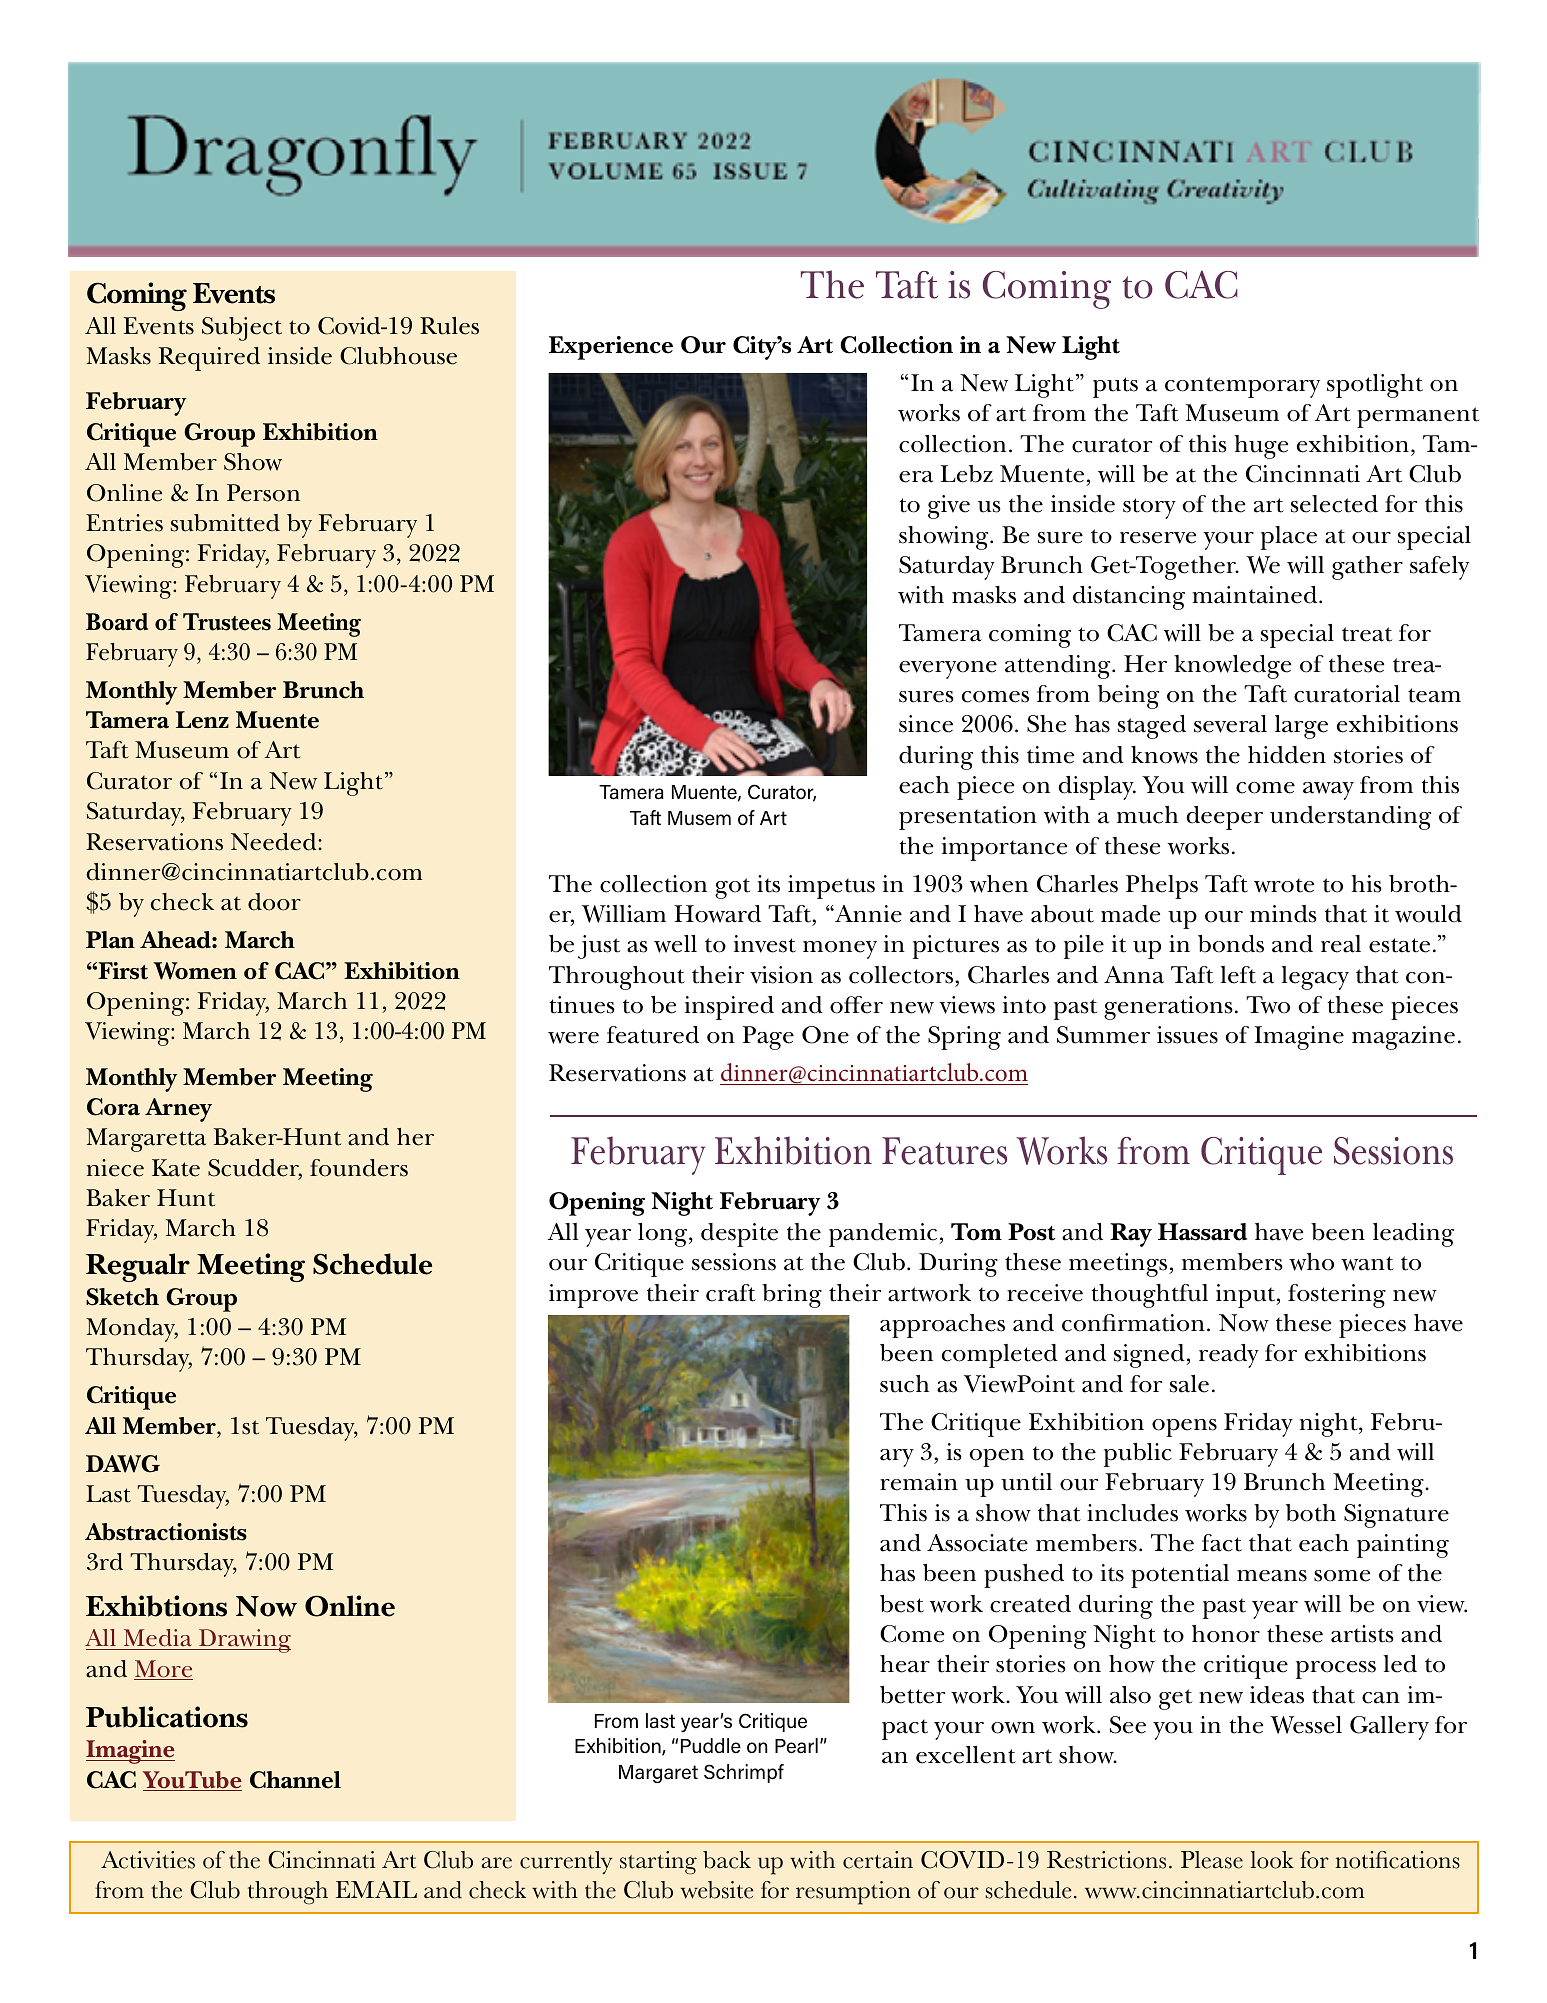 The height and width of the image is (2003, 1547). Describe the element at coordinates (781, 975) in the image. I see `vision` at that location.
